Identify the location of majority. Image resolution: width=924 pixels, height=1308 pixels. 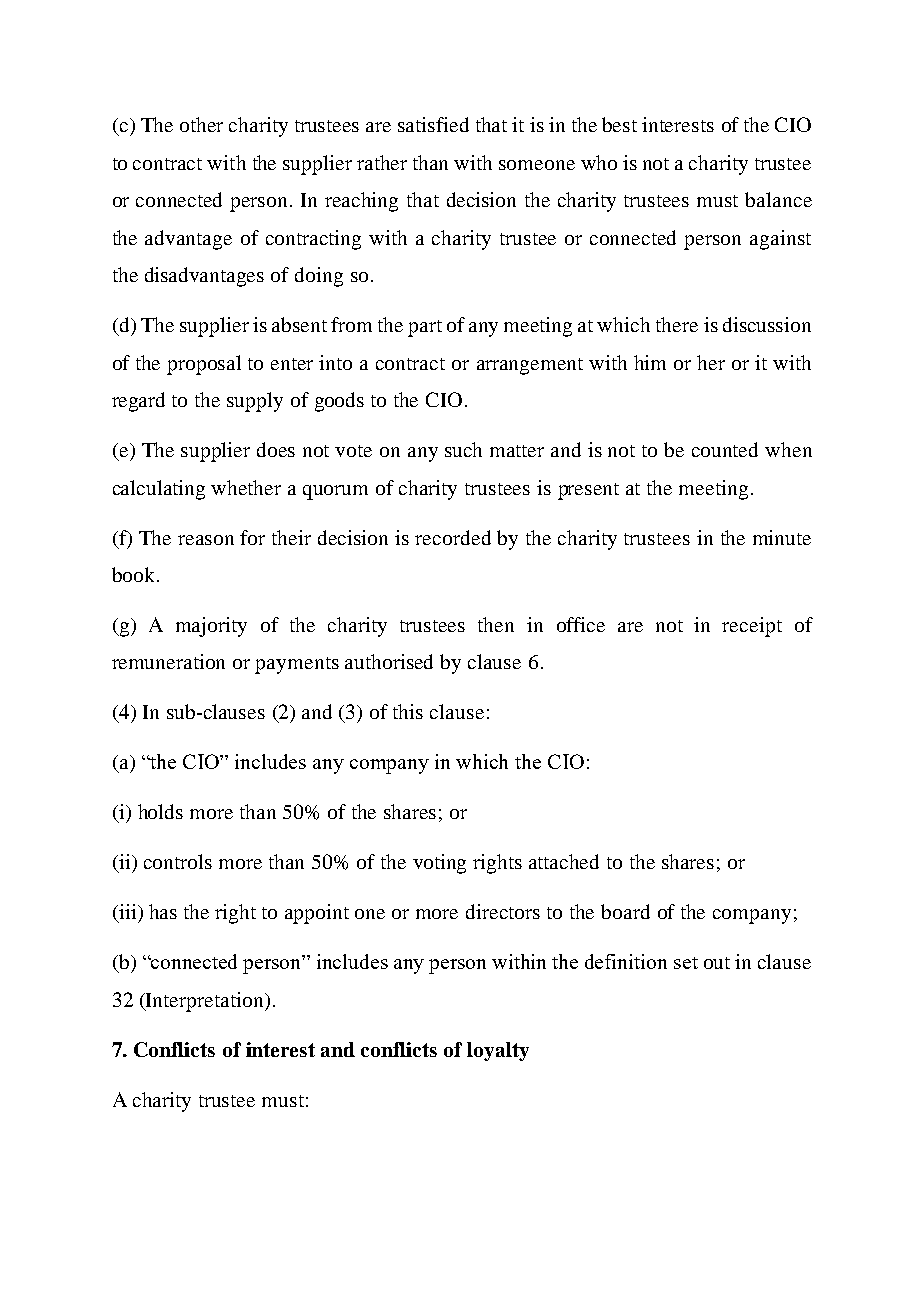
(211, 627).
